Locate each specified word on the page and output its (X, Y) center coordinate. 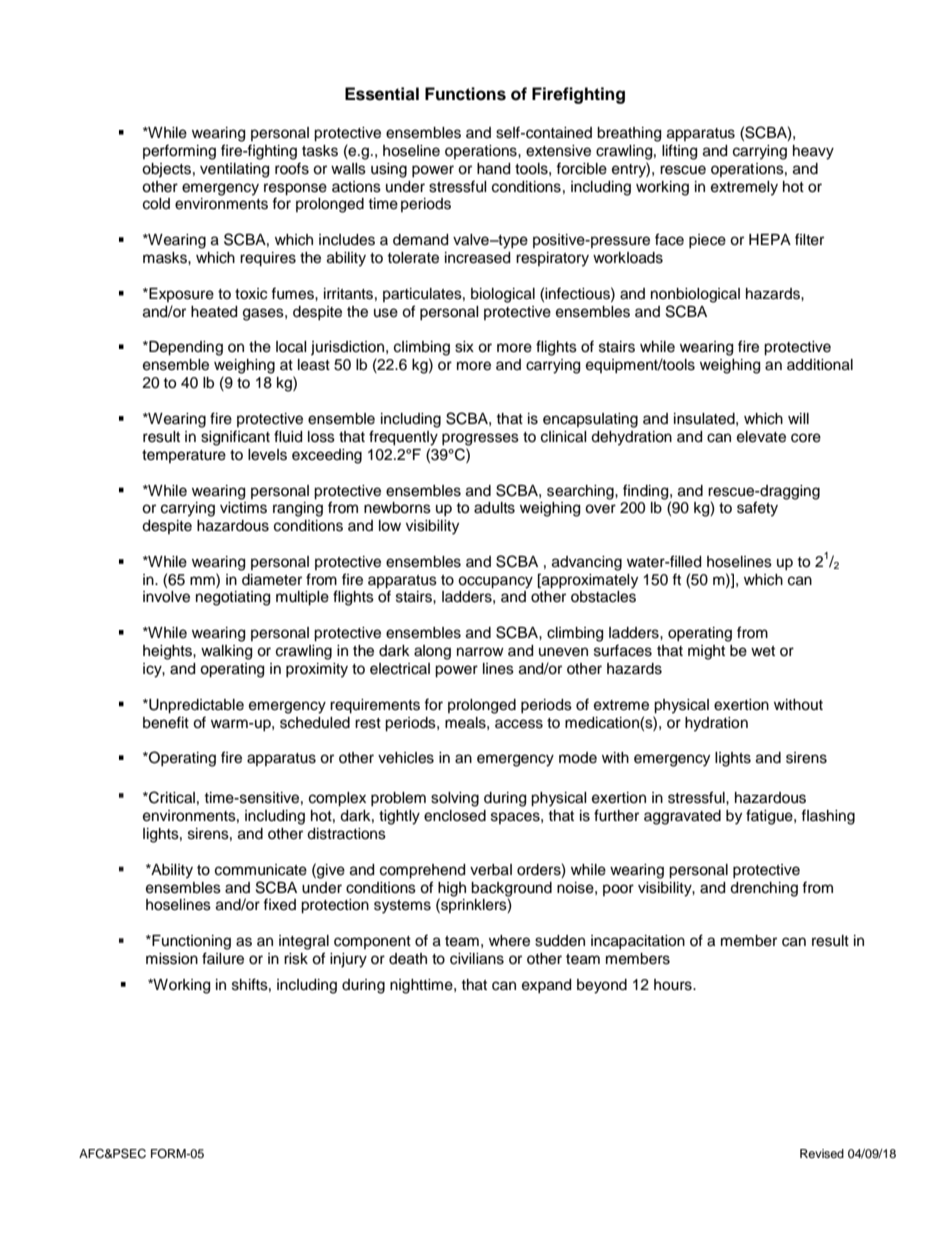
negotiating (233, 598)
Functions (465, 94)
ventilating (234, 170)
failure (223, 958)
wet (763, 651)
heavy (813, 152)
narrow (480, 651)
